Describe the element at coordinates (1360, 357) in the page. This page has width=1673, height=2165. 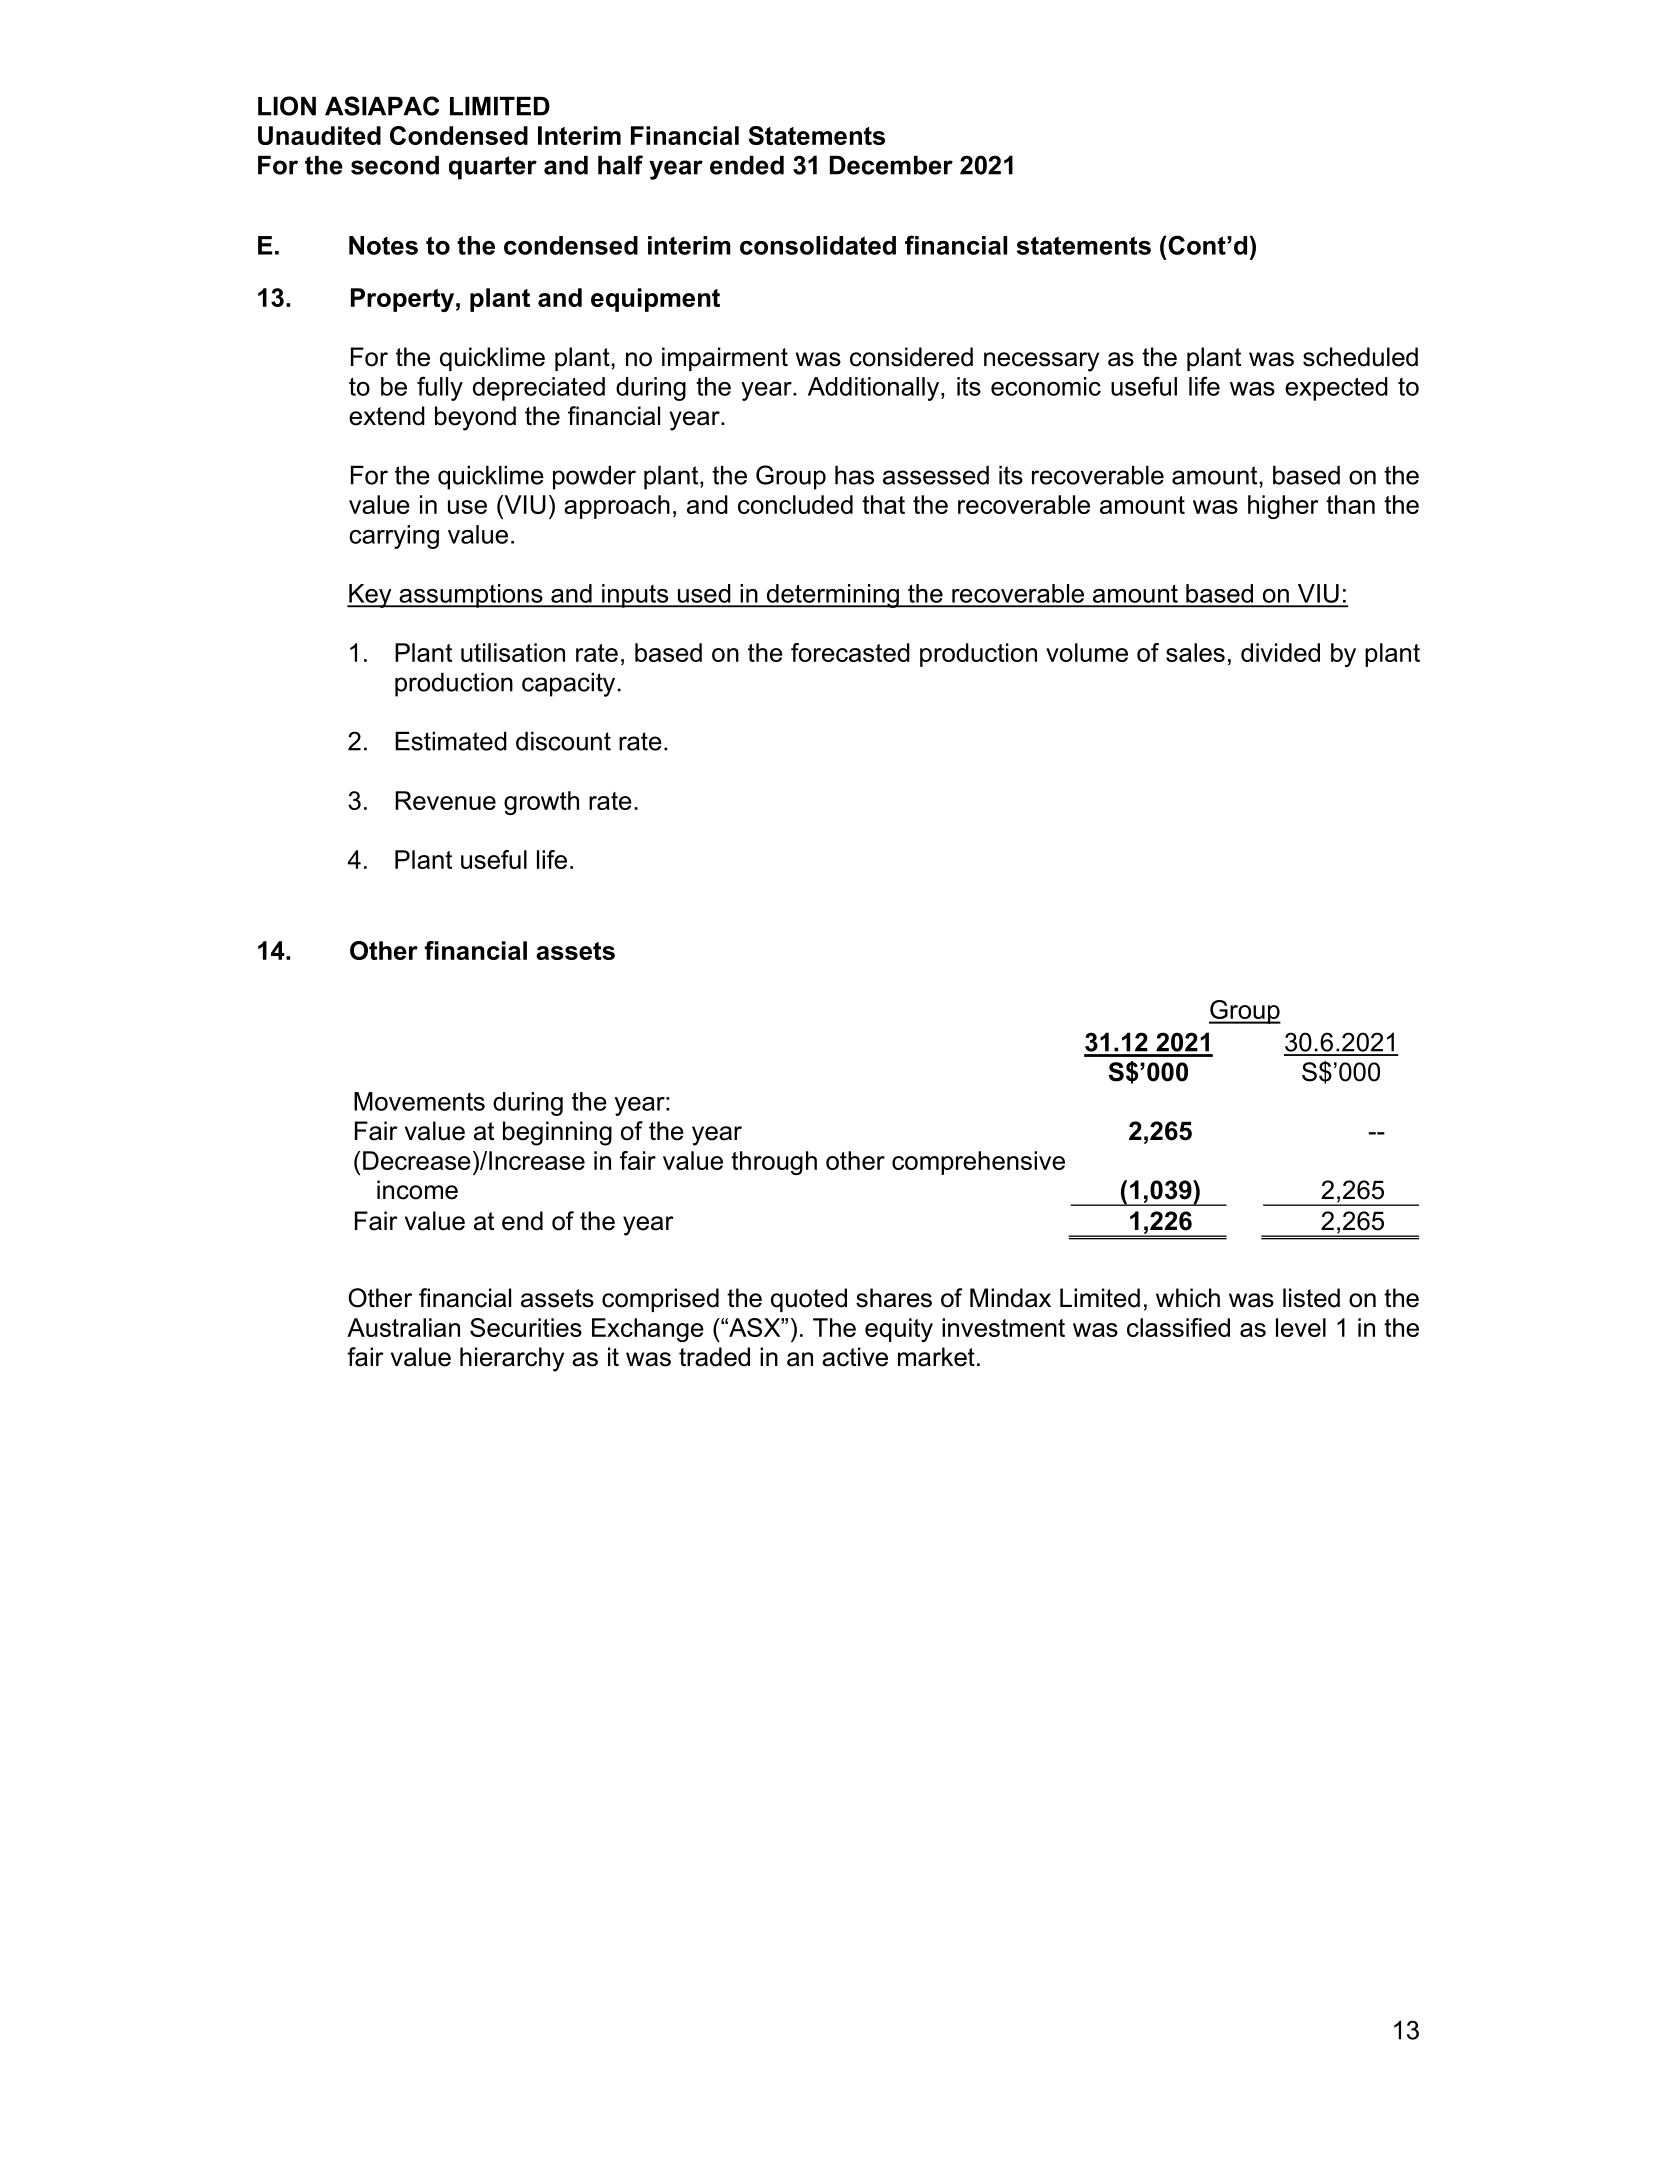
I see `scheduled` at that location.
